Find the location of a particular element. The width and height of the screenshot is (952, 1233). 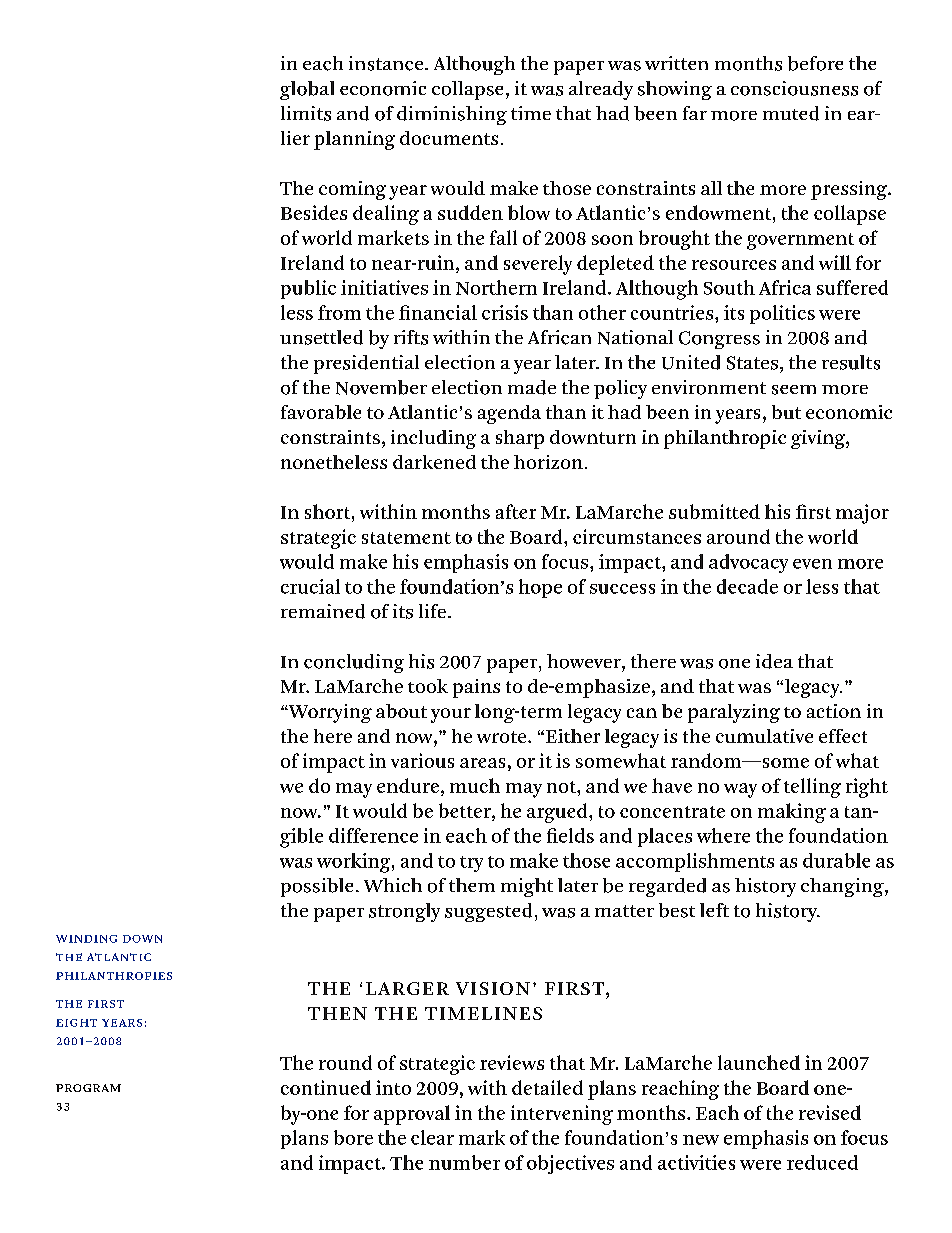

way is located at coordinates (740, 790).
